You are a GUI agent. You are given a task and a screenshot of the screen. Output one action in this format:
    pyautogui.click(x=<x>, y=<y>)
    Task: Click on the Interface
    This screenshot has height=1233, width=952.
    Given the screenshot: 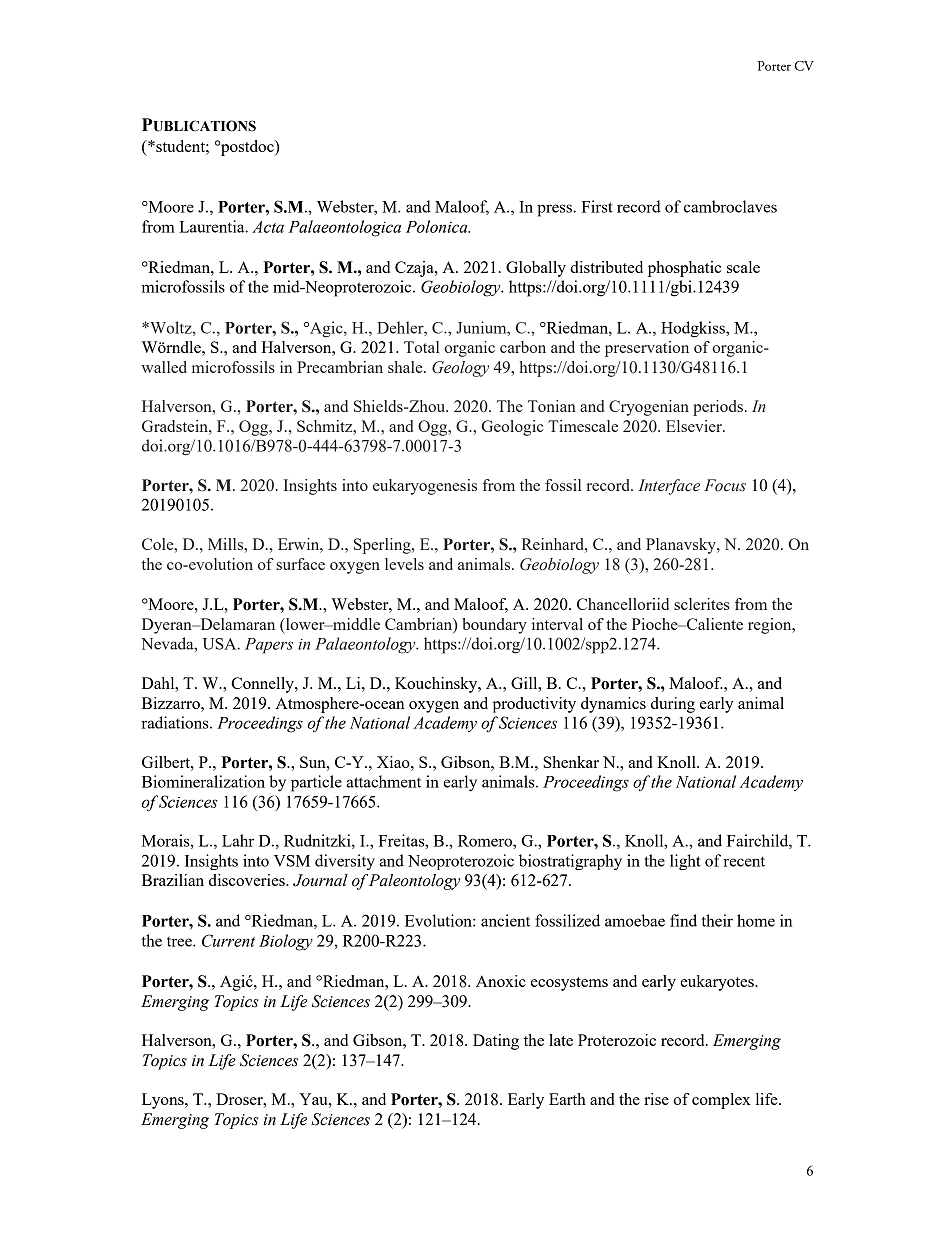 What is the action you would take?
    pyautogui.click(x=669, y=487)
